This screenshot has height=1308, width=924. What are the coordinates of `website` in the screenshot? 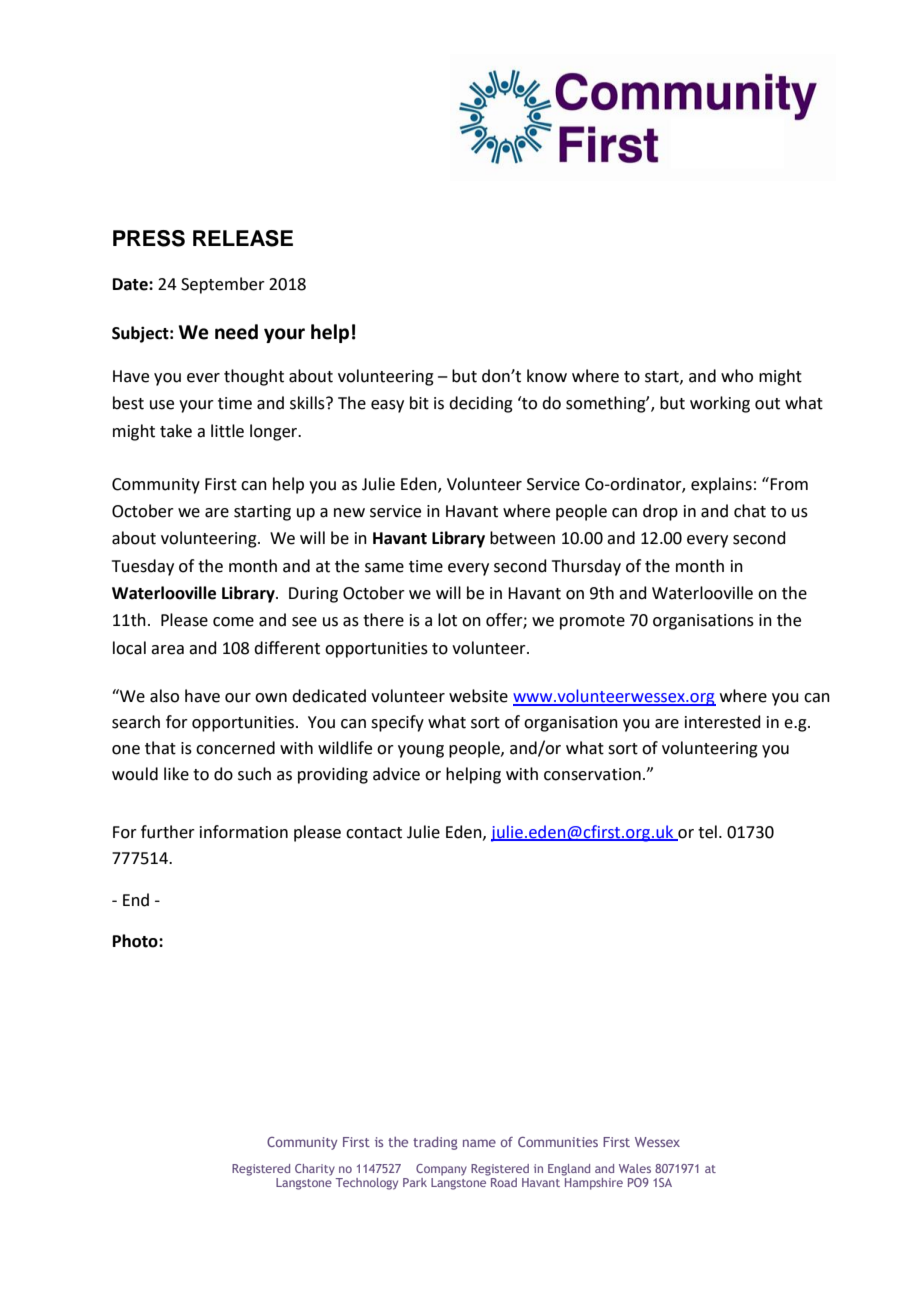 It's located at (478, 696).
